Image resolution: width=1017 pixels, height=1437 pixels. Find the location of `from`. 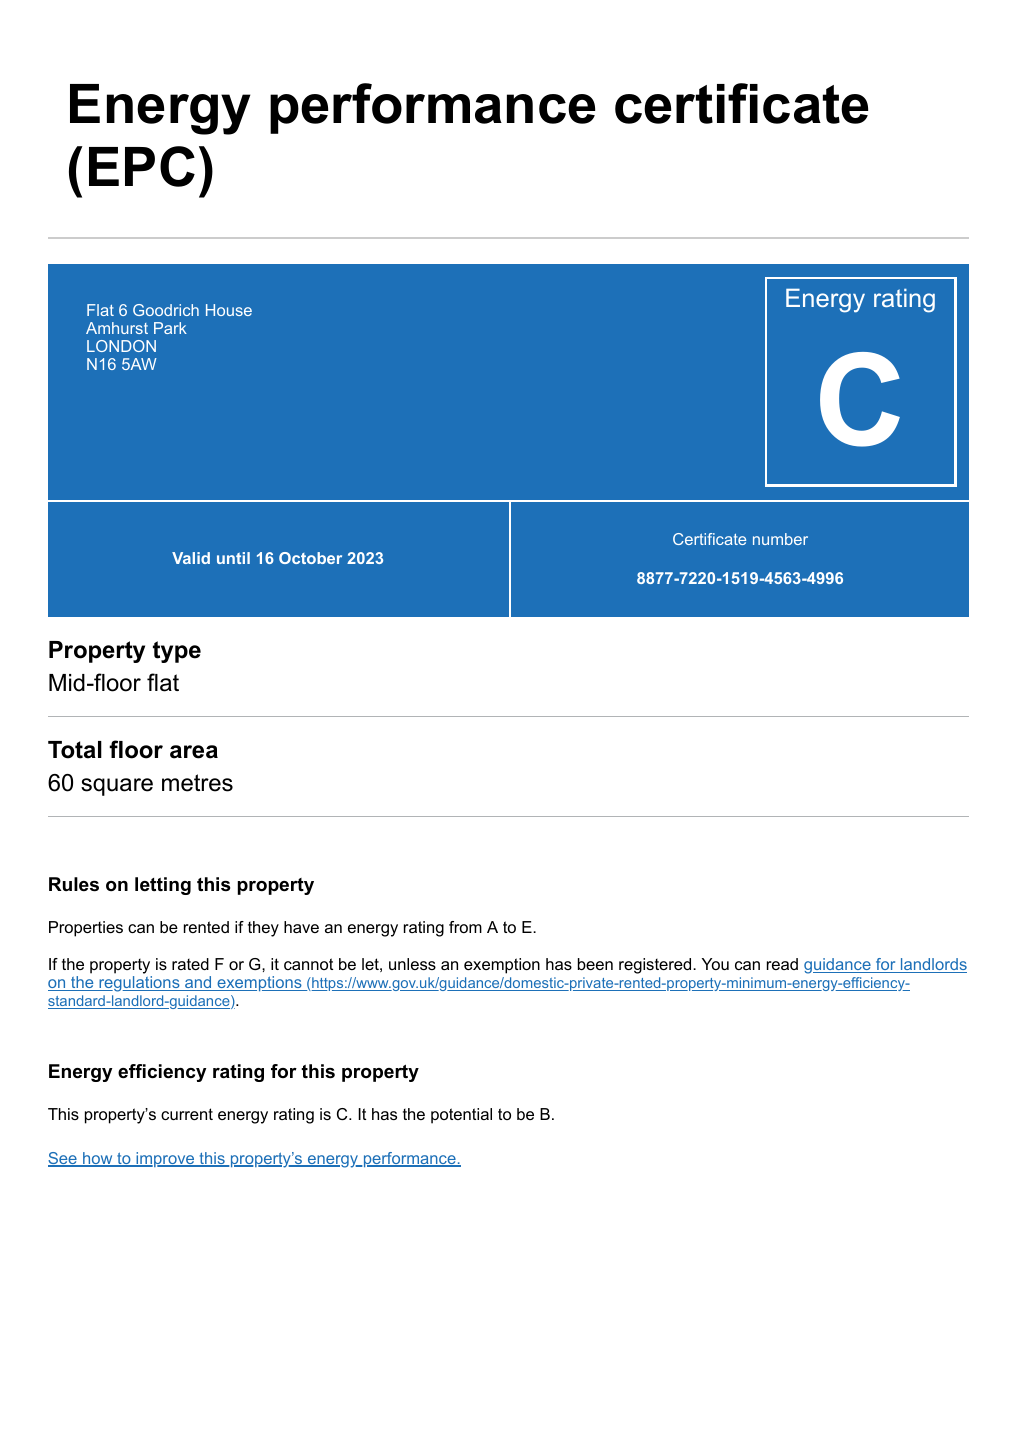

from is located at coordinates (465, 927).
